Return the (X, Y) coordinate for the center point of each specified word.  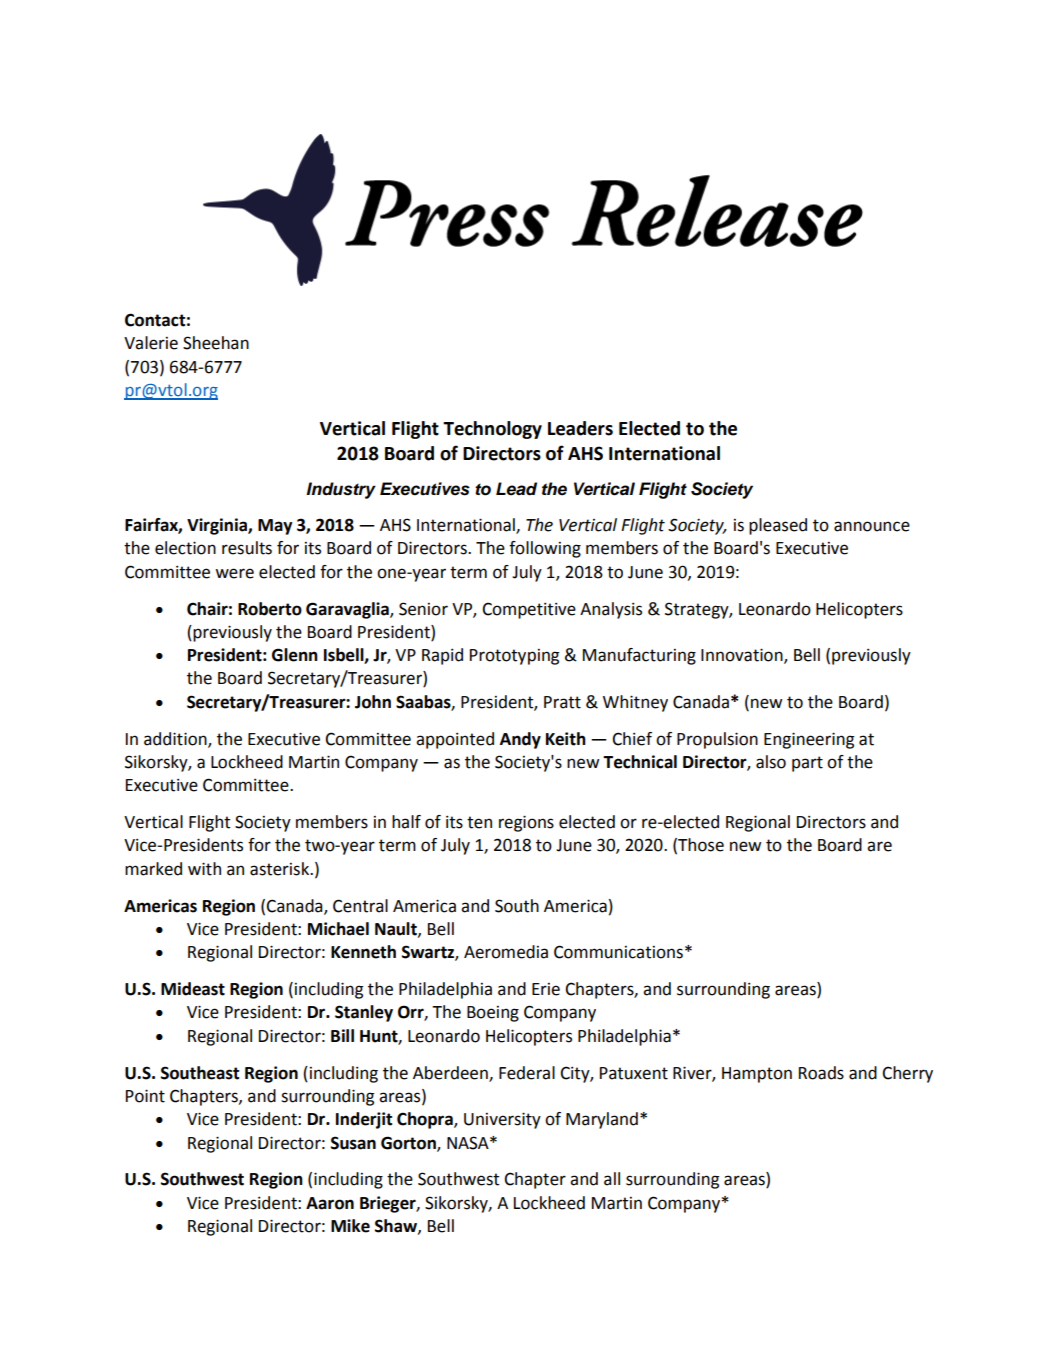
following (545, 549)
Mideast (193, 989)
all (612, 1179)
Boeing (493, 1014)
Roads (821, 1073)
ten (479, 822)
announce (872, 526)
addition (176, 739)
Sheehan (216, 343)
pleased (778, 526)
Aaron (330, 1203)
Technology (492, 430)
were (234, 573)
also (771, 762)
